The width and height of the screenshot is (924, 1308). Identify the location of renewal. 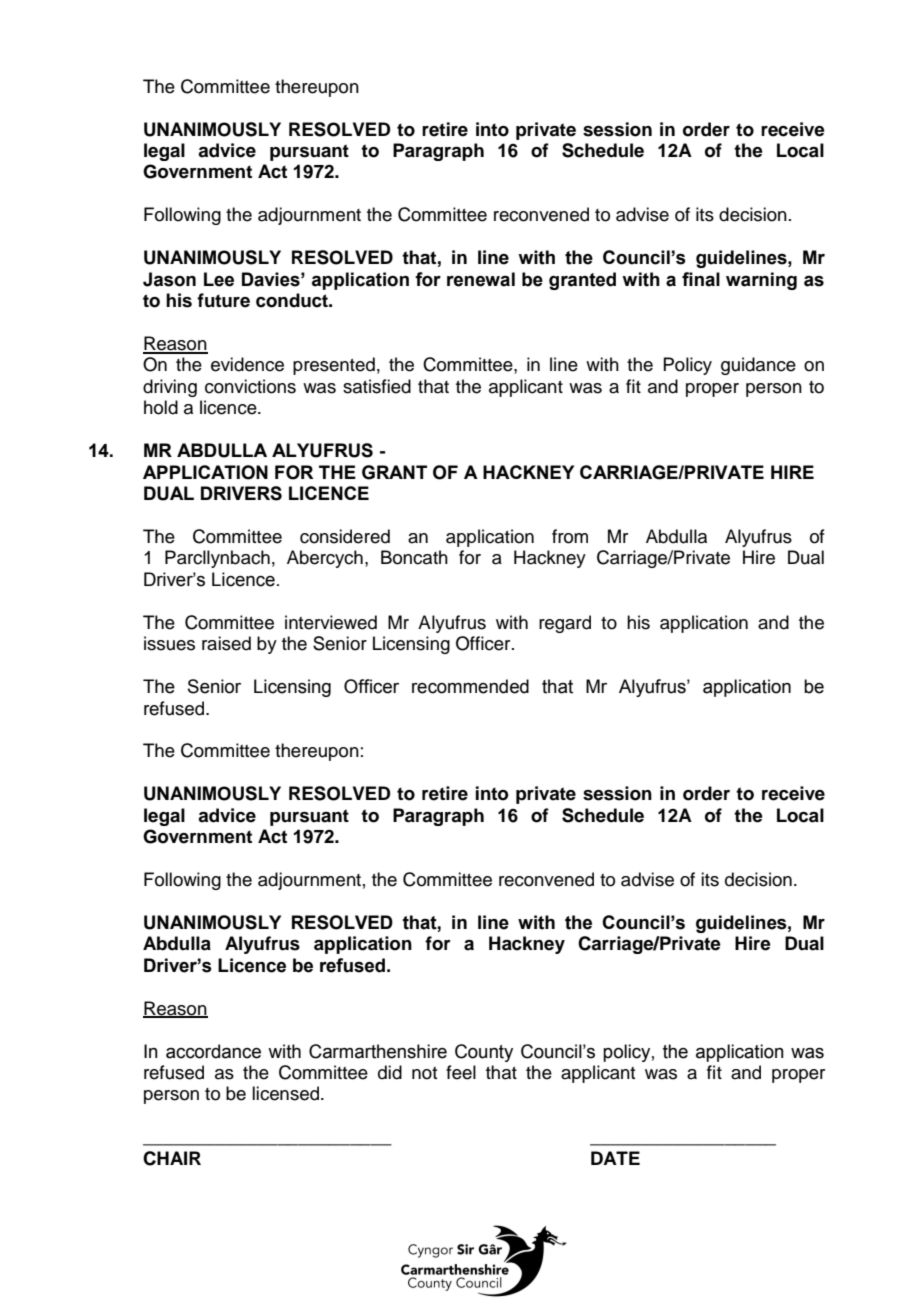
(481, 279).
